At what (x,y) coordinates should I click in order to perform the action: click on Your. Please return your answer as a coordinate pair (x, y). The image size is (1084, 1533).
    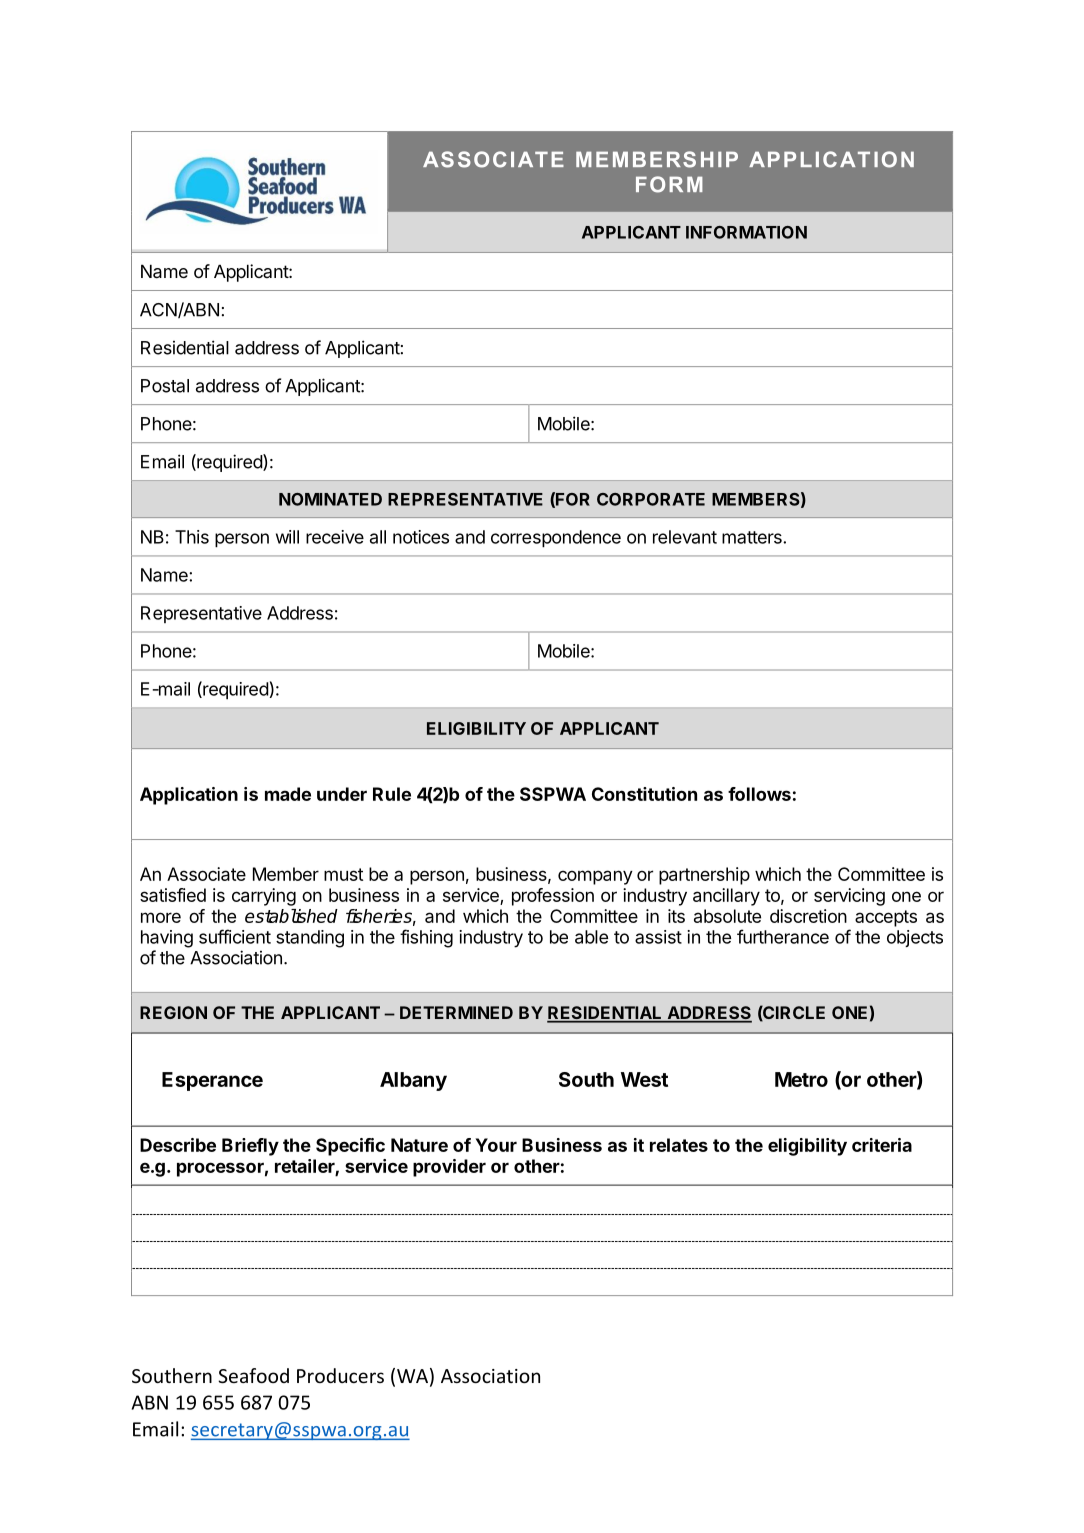
    Looking at the image, I should click on (496, 1145).
